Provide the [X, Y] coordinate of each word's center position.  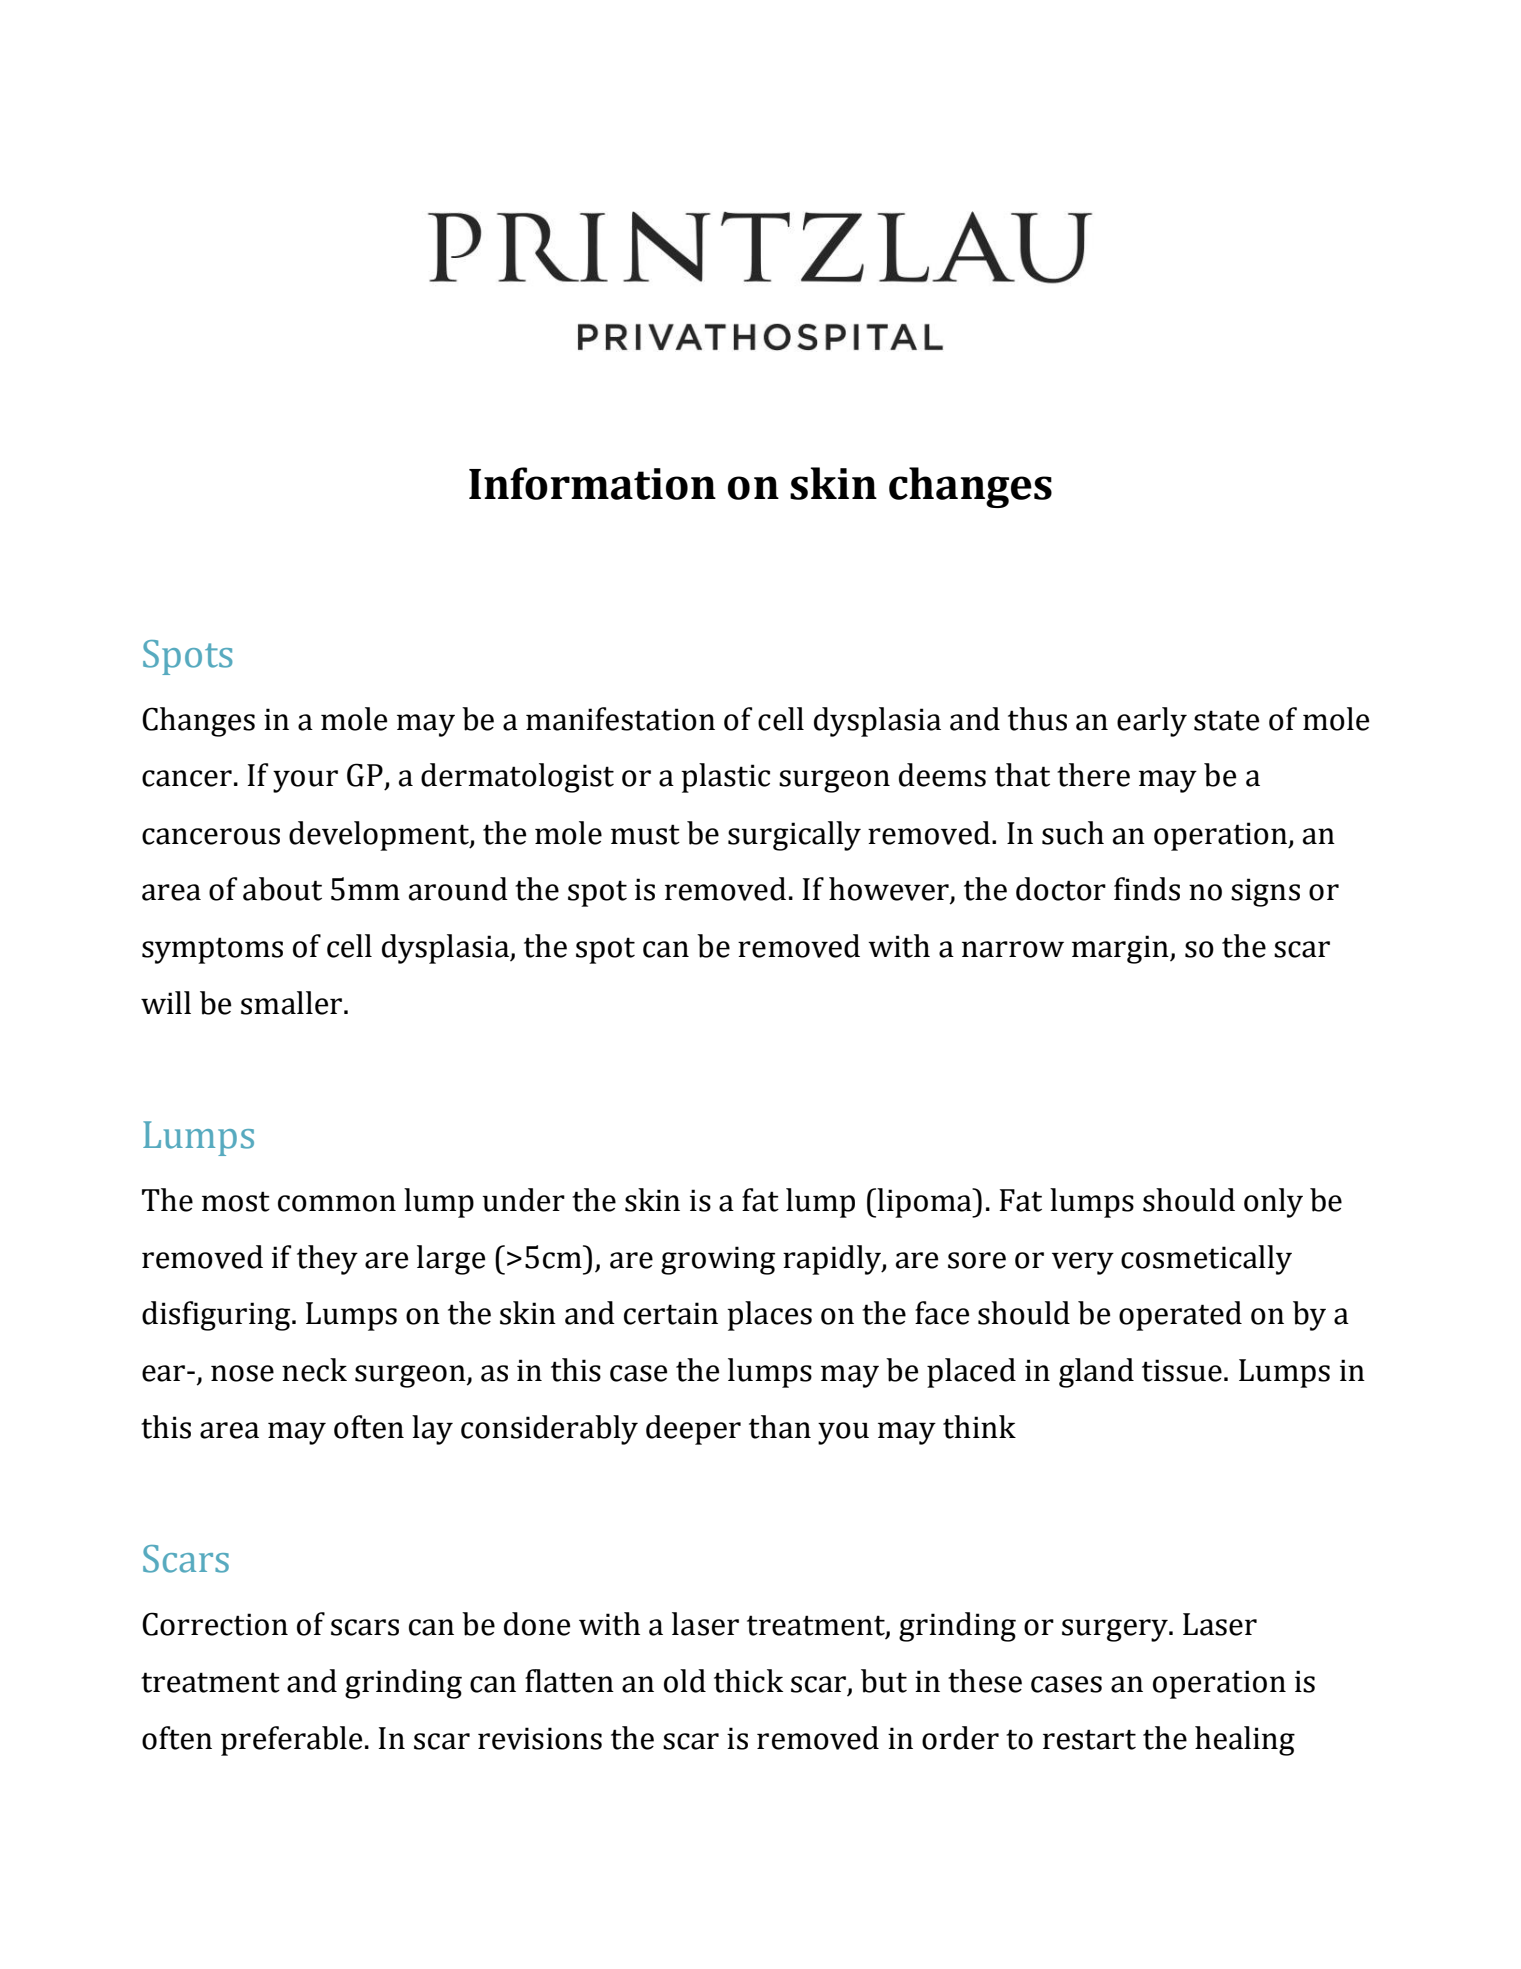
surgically [794, 836]
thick [748, 1681]
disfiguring [217, 1316]
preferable [292, 1741]
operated [1180, 1316]
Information [592, 483]
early [1152, 722]
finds [1147, 889]
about [282, 889]
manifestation [620, 719]
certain [671, 1313]
